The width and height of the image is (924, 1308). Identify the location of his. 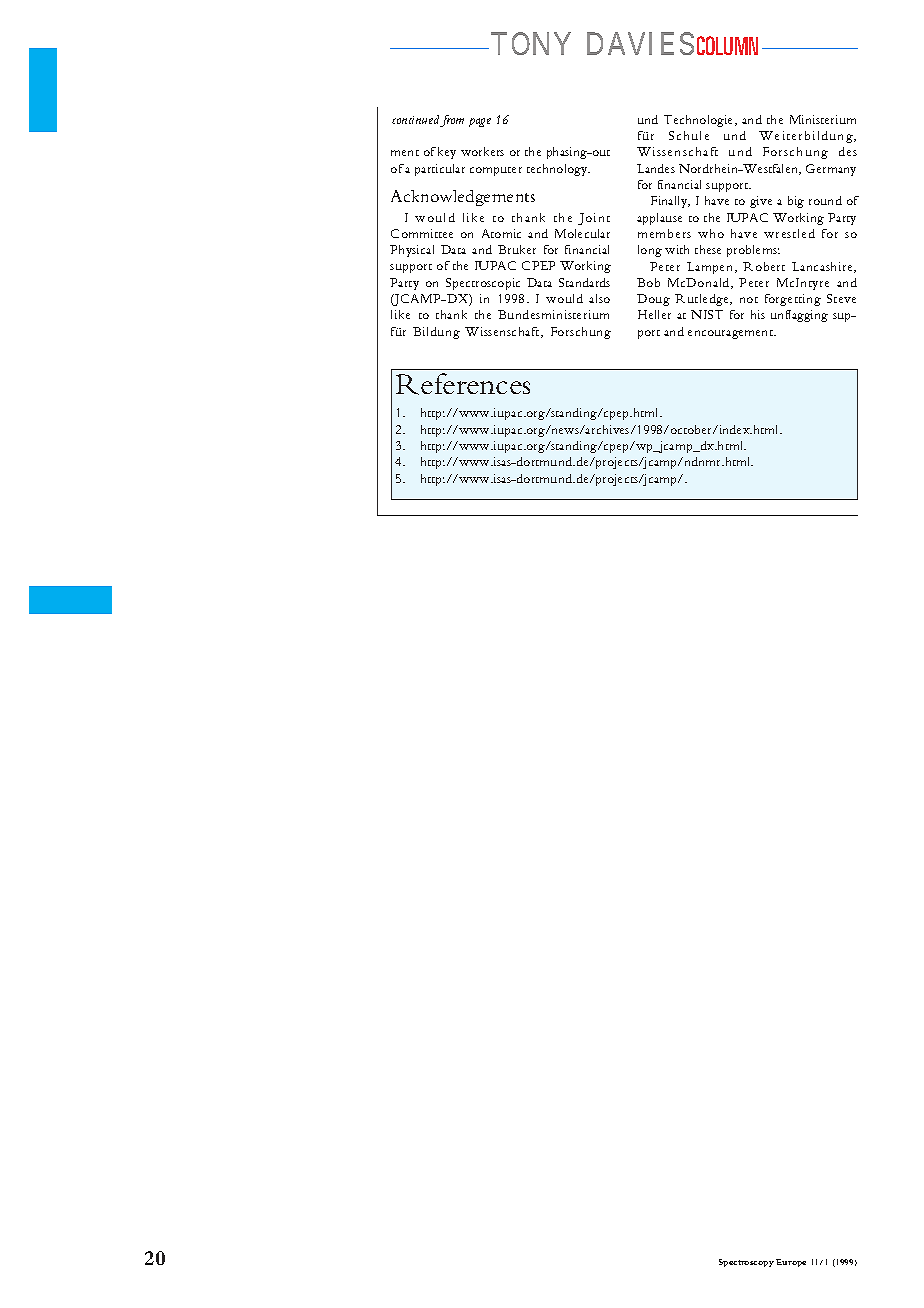
(758, 314).
